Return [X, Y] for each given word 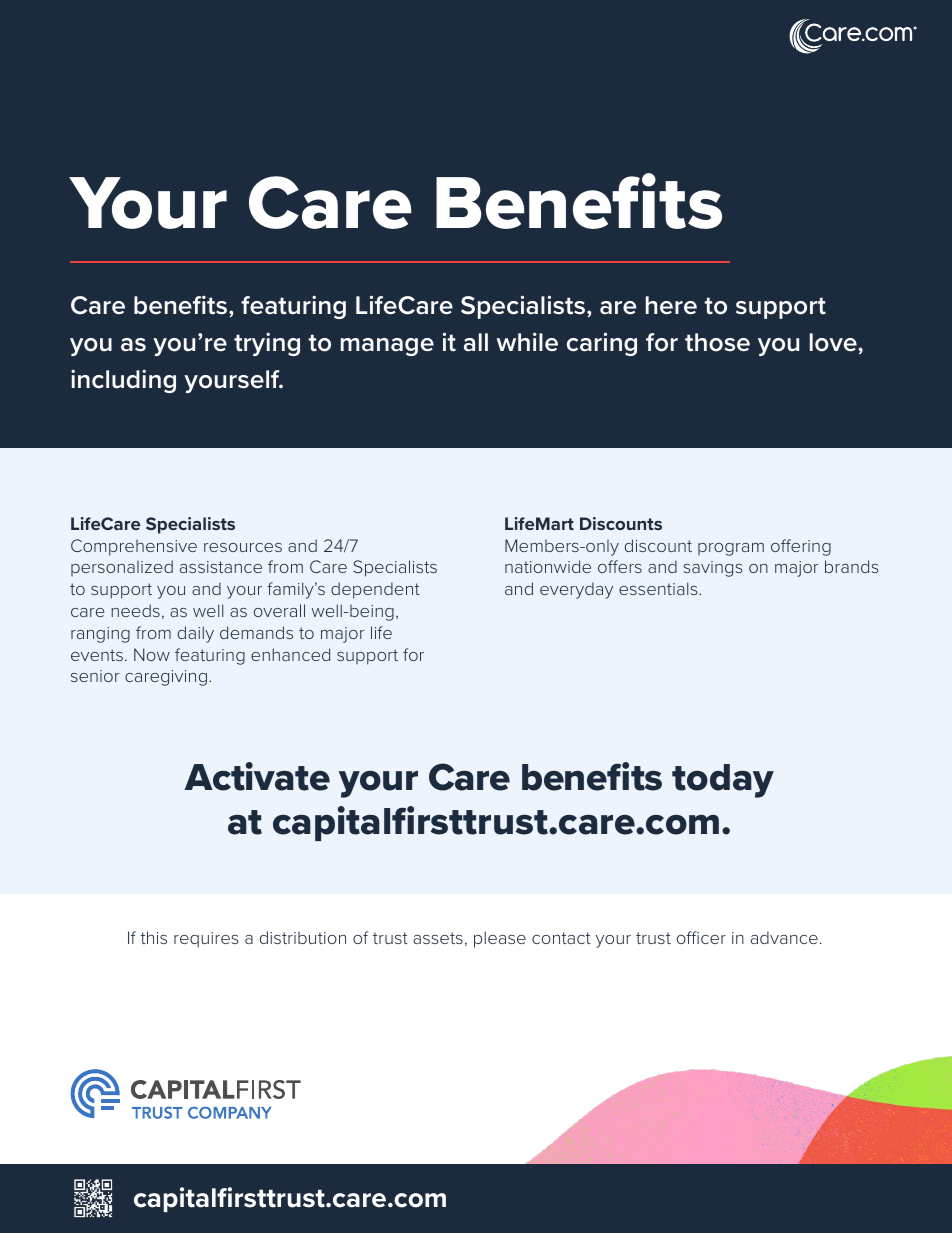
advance [784, 937]
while [527, 342]
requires [206, 940]
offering [801, 547]
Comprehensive [134, 547]
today [723, 781]
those [717, 342]
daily [196, 634]
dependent [375, 590]
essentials [659, 588]
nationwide [548, 566]
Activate [257, 776]
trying [267, 344]
